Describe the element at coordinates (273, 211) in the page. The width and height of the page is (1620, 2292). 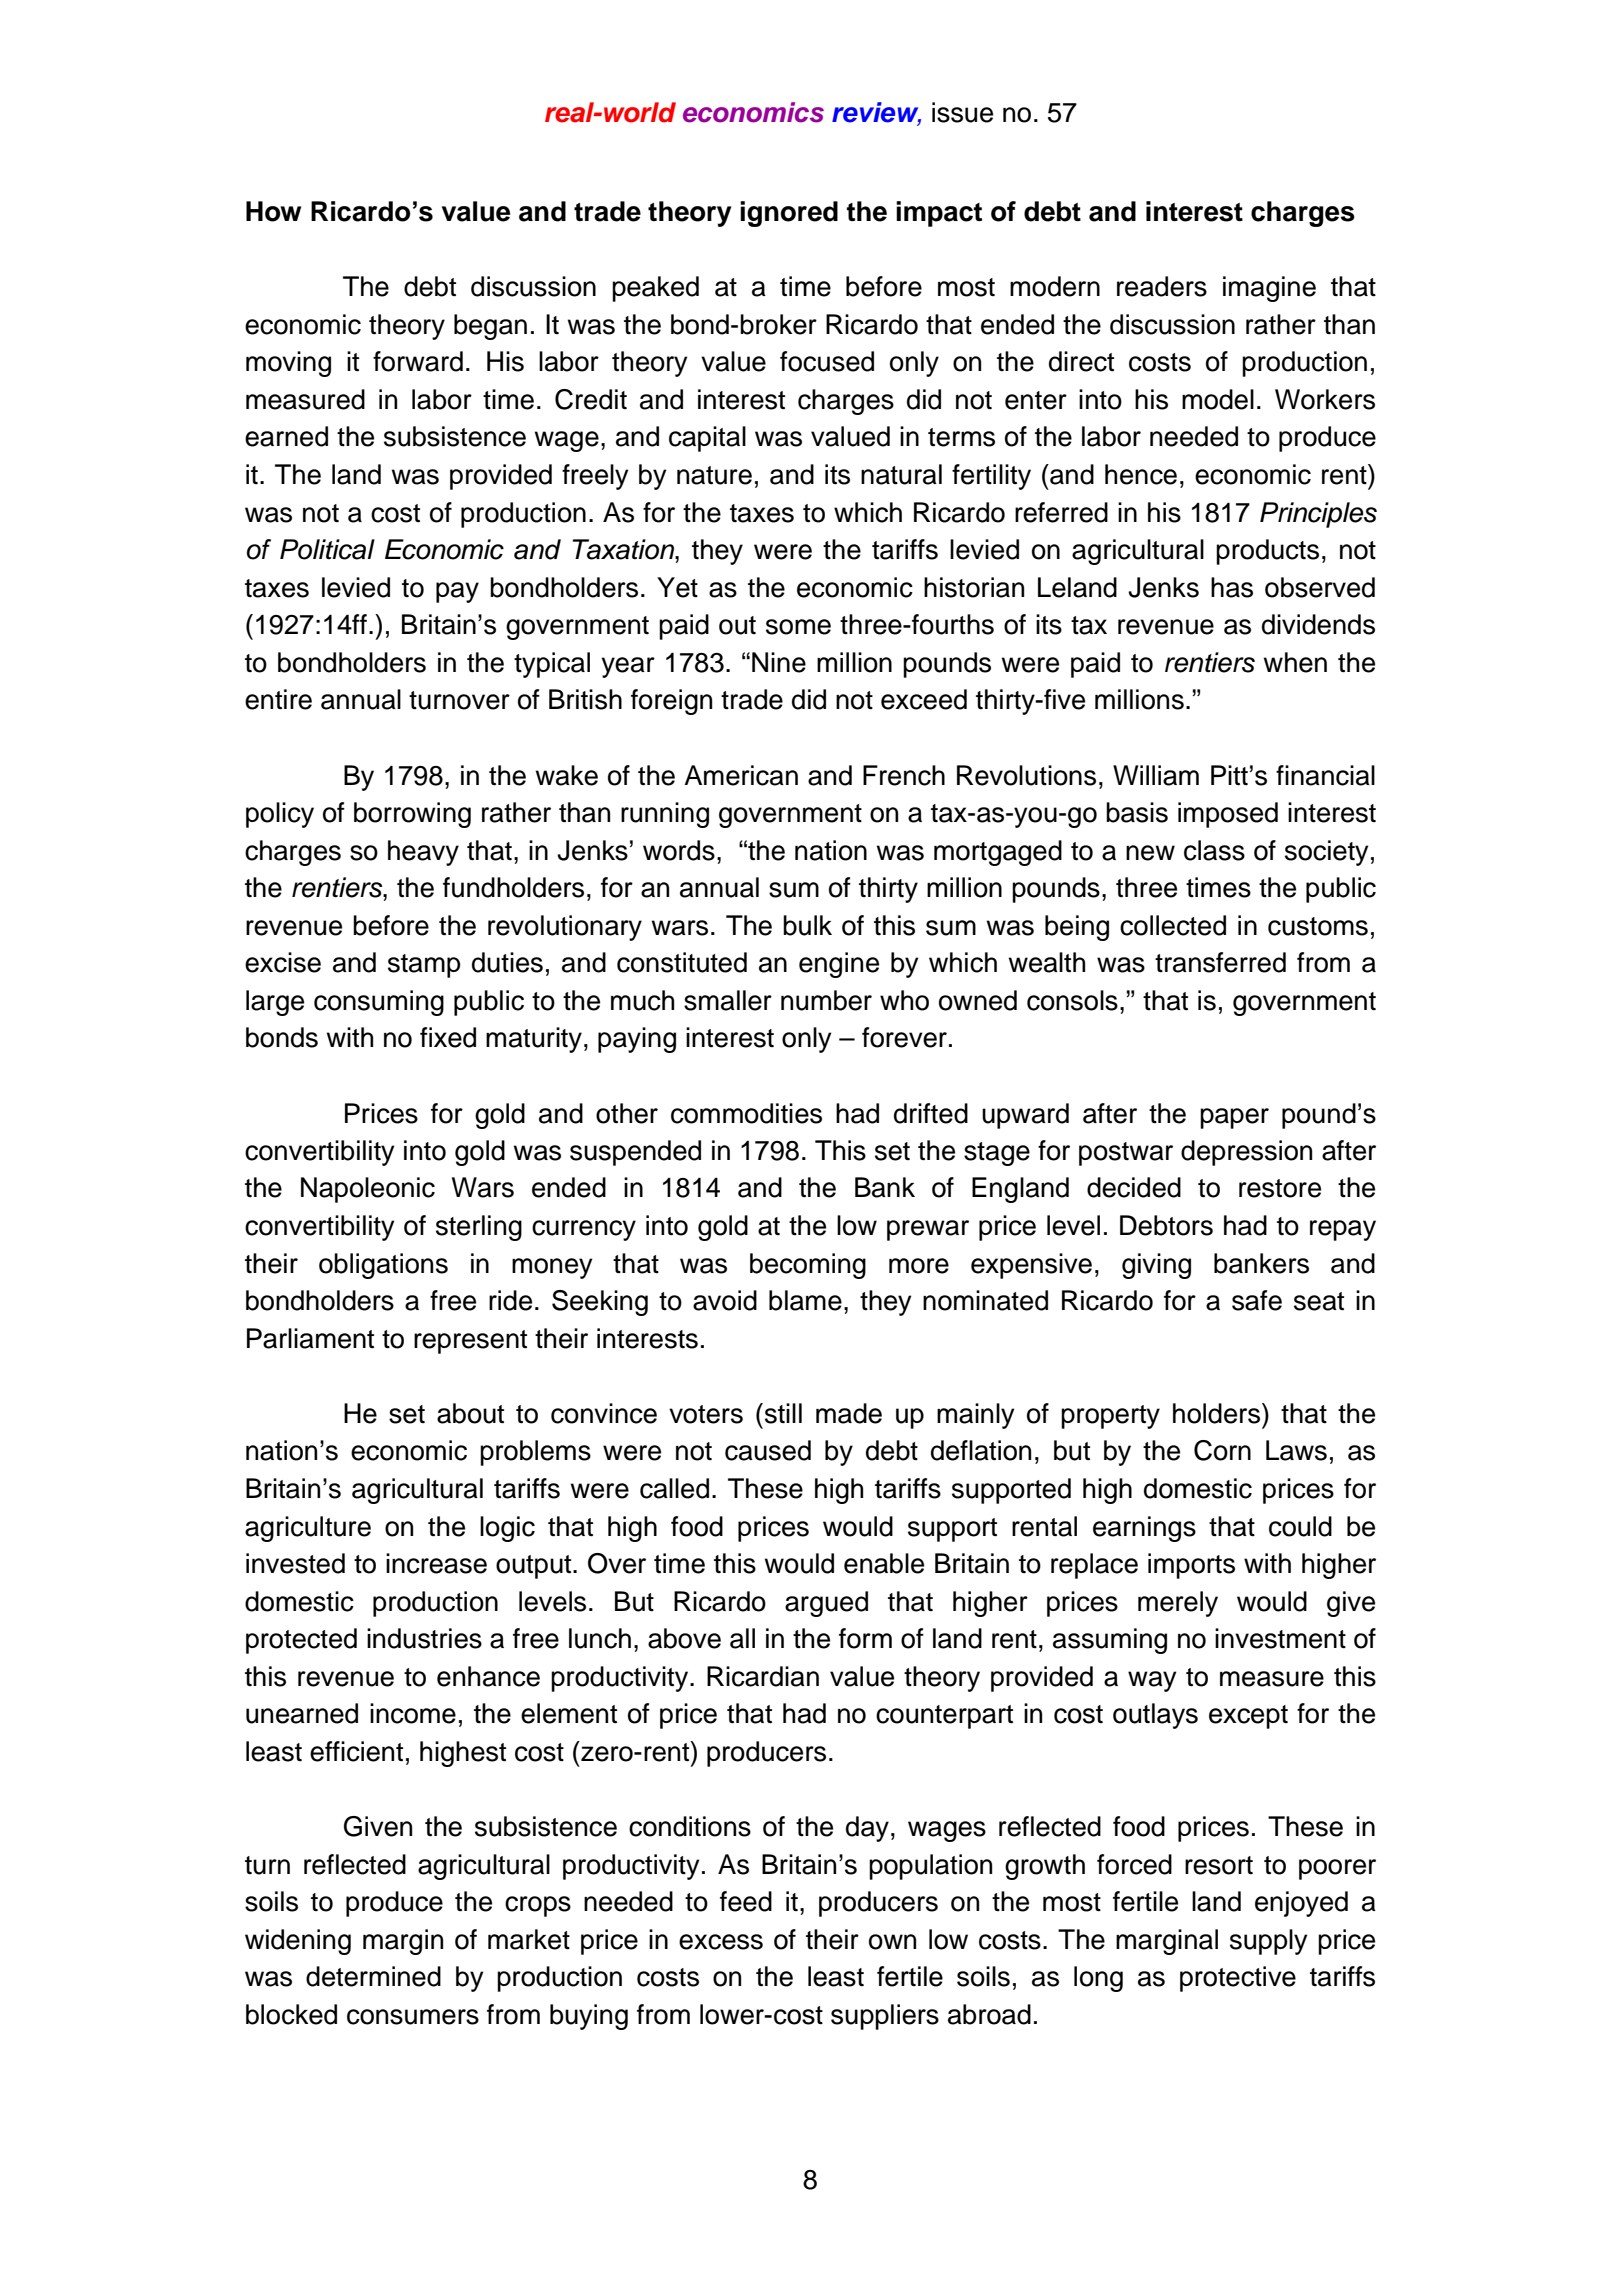
I see `How` at that location.
